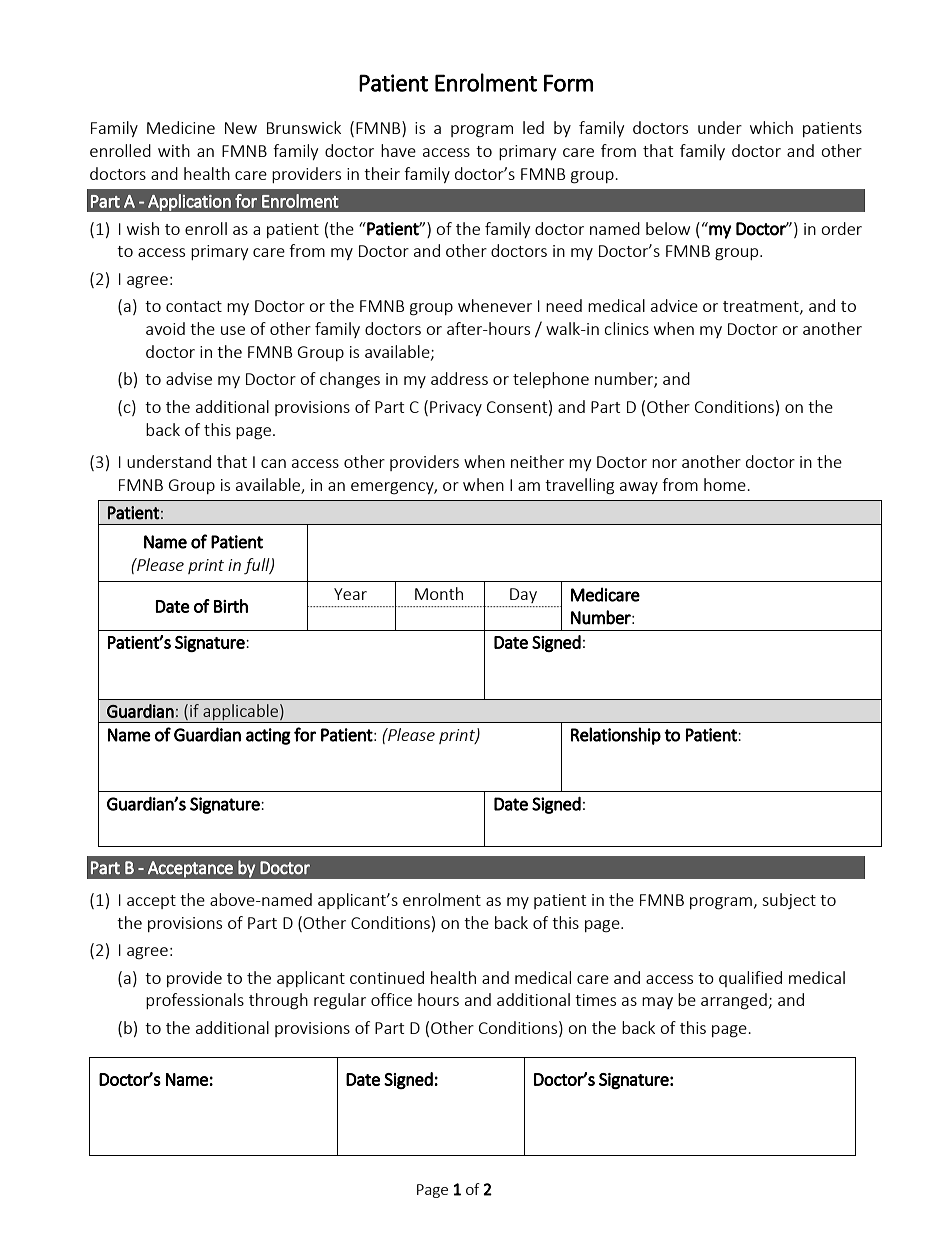 This screenshot has width=952, height=1233. Describe the element at coordinates (771, 127) in the screenshot. I see `which` at that location.
